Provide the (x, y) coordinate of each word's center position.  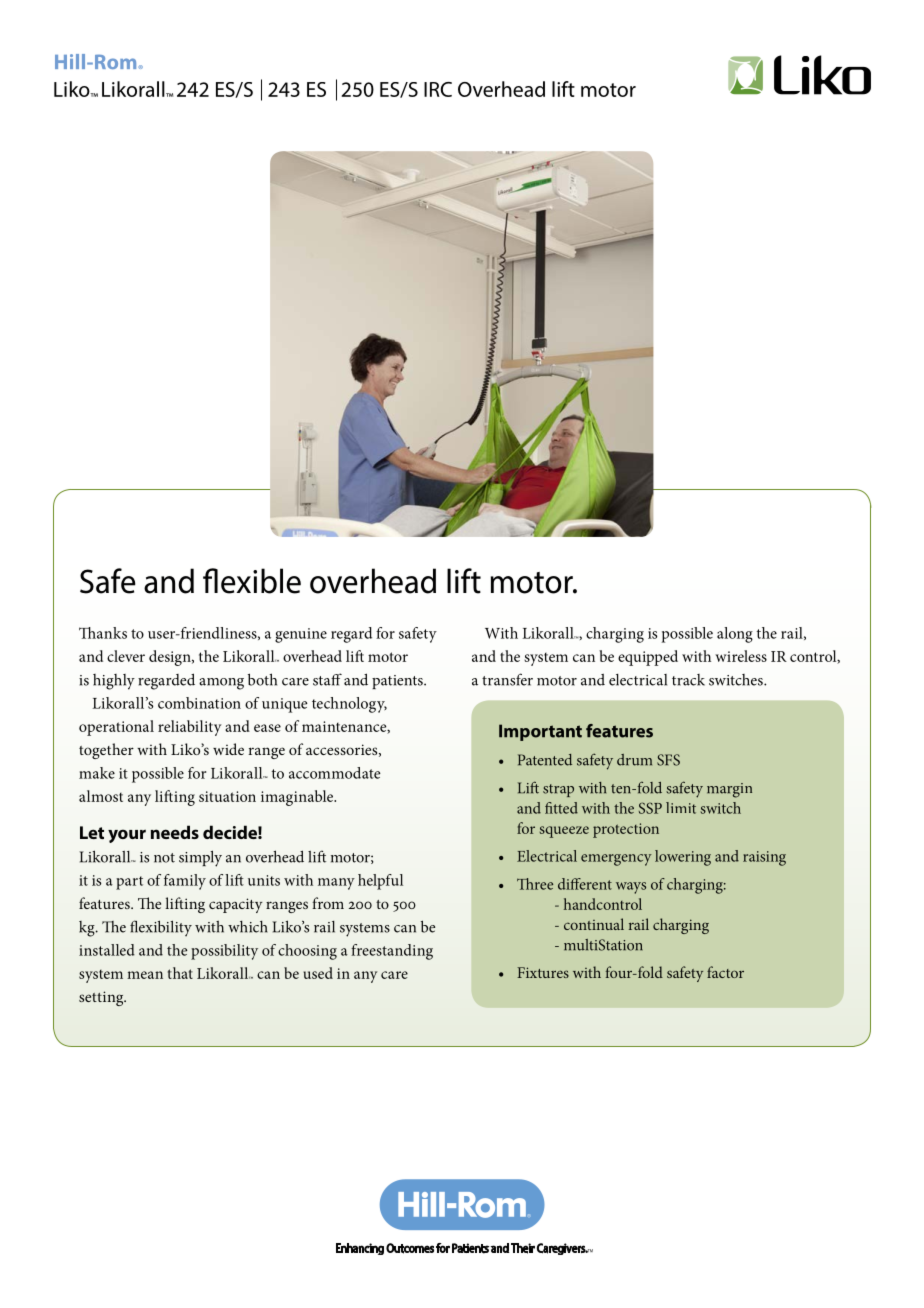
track (688, 680)
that (180, 973)
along (735, 635)
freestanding (392, 952)
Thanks (103, 633)
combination (199, 703)
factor (725, 972)
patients (398, 682)
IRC (438, 89)
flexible (252, 581)
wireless (741, 656)
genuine (301, 635)
